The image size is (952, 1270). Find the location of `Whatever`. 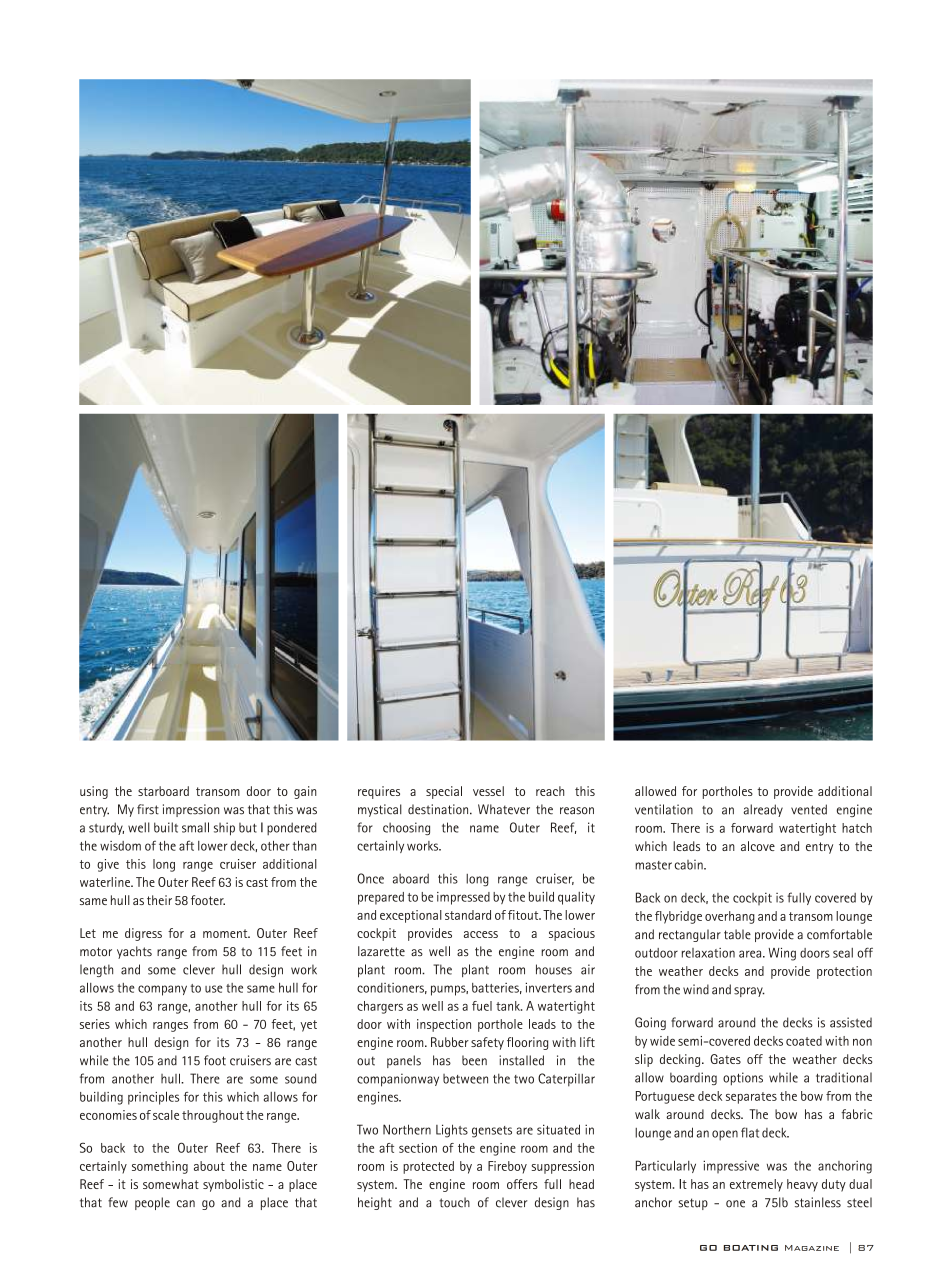

Whatever is located at coordinates (504, 809).
